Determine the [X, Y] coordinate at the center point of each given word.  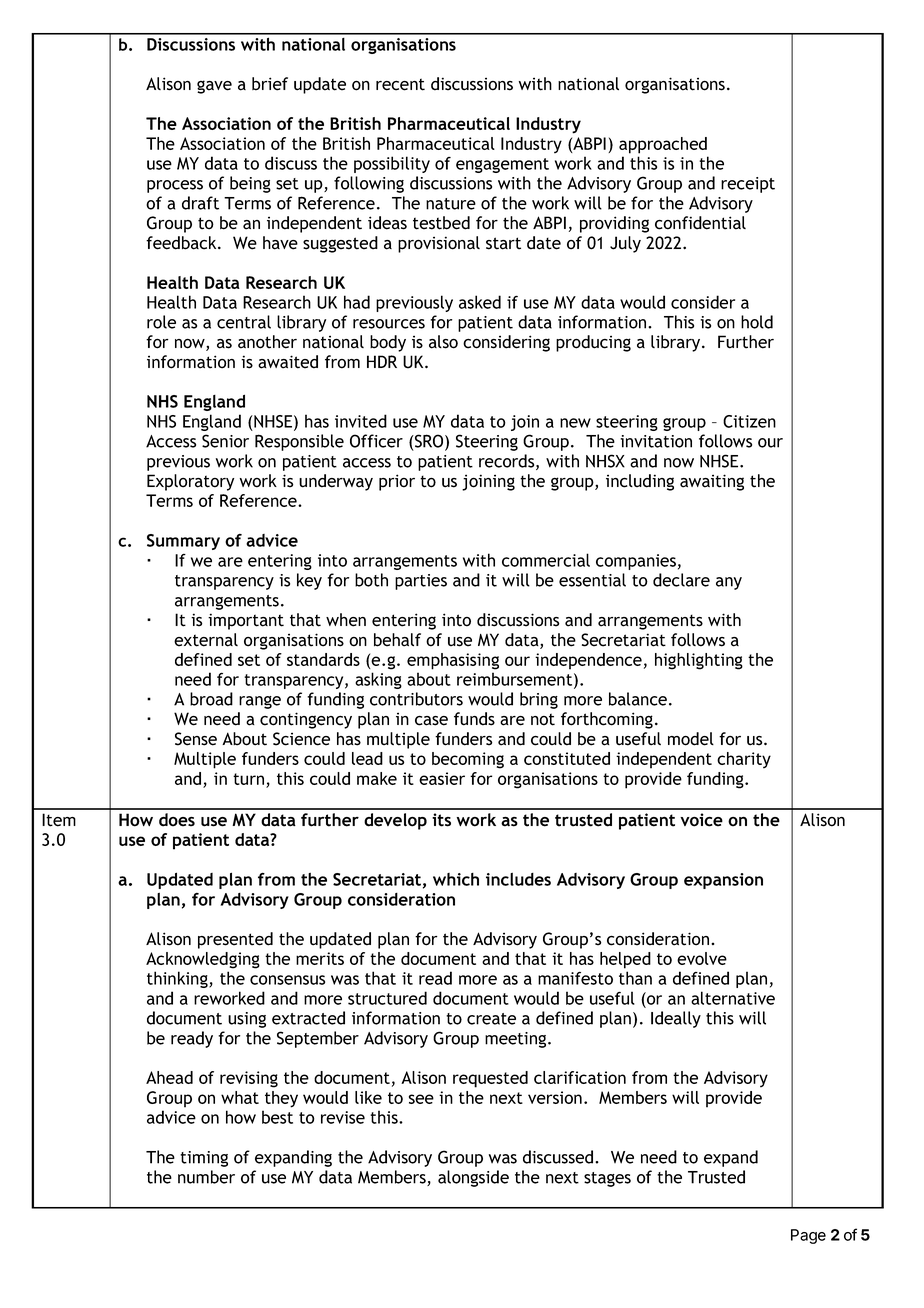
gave [214, 87]
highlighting [699, 661]
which [456, 879]
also [443, 342]
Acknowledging [203, 960]
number [206, 1177]
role [161, 322]
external [206, 640]
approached [663, 145]
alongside [473, 1178]
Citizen [749, 421]
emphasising [453, 661]
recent [400, 84]
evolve [702, 958]
